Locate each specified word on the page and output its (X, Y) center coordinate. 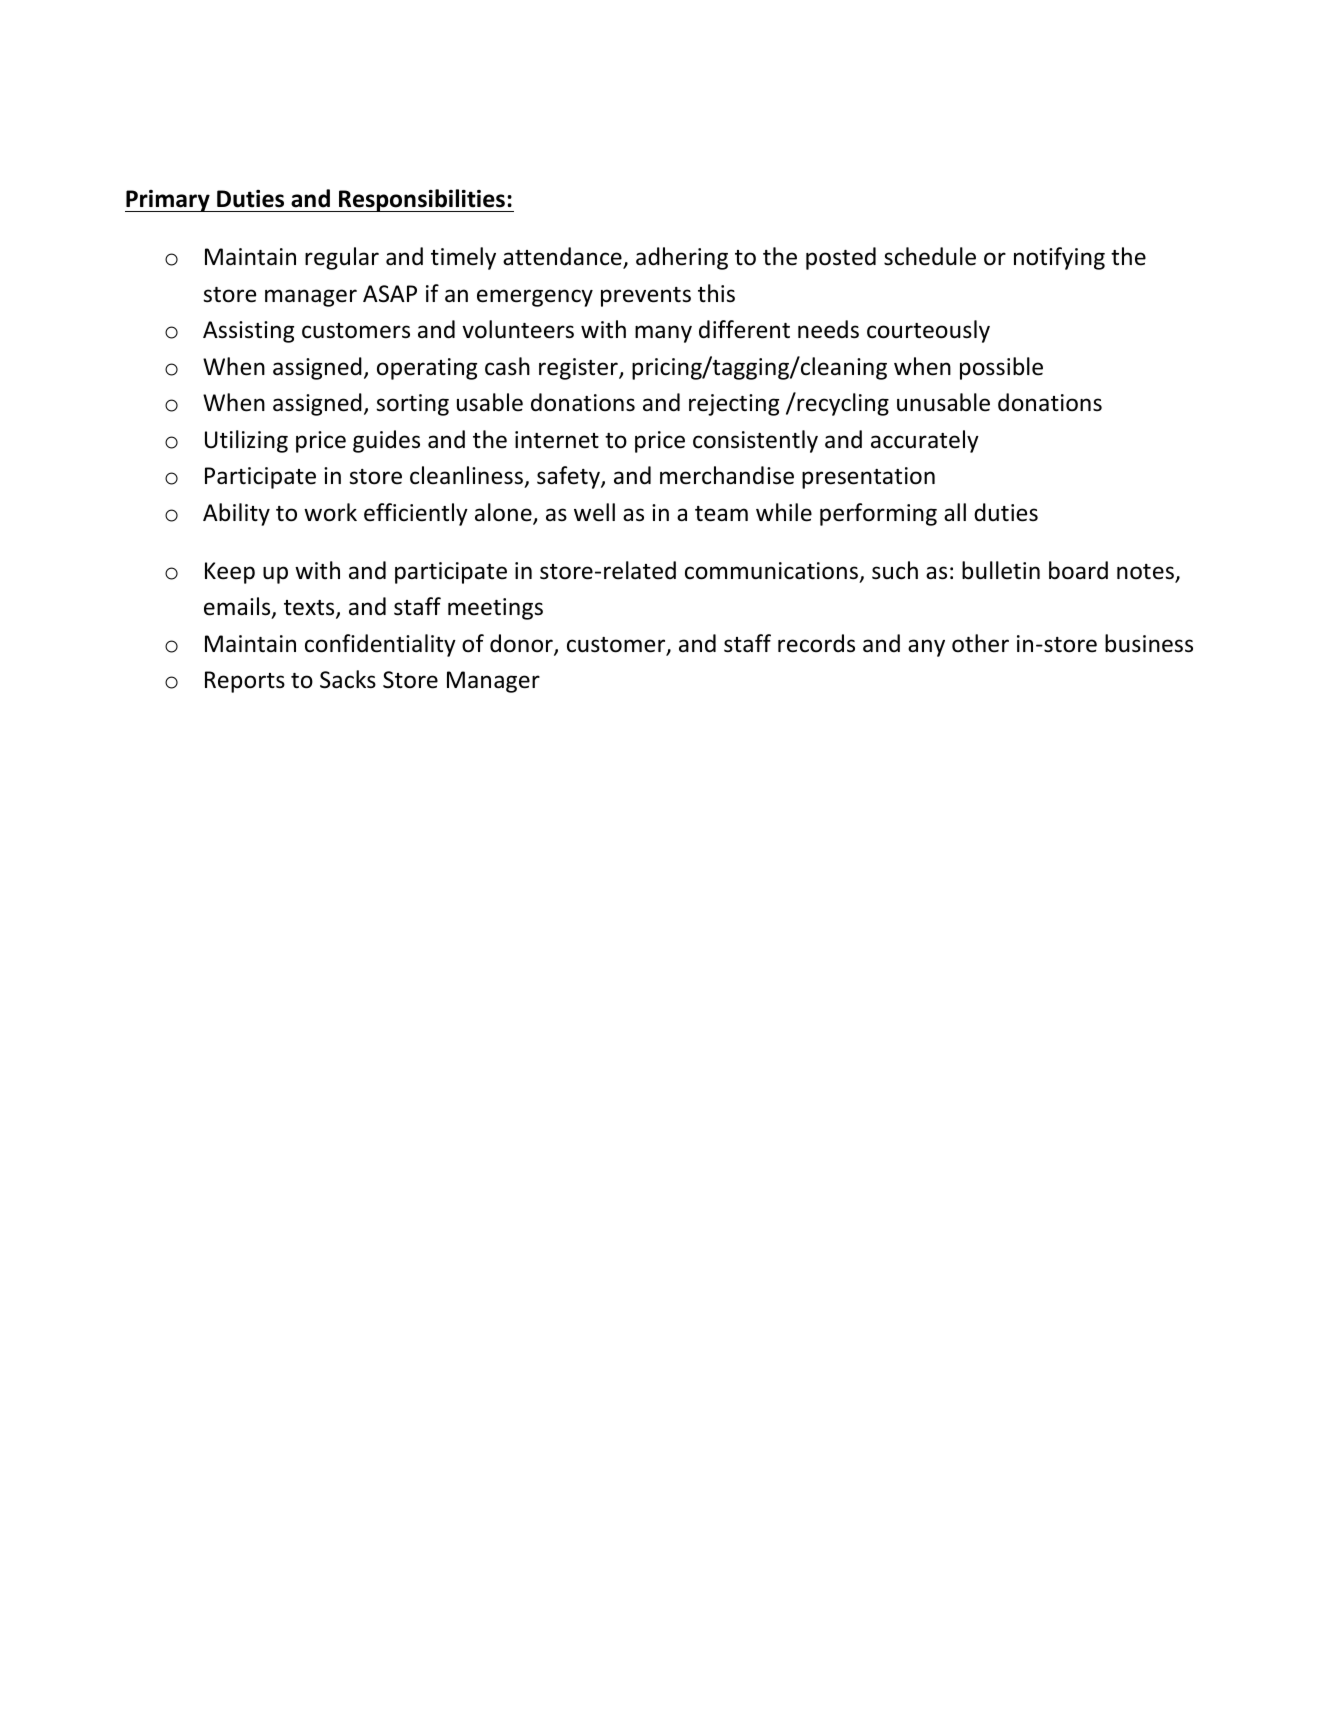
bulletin (1001, 570)
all (955, 512)
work (330, 512)
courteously (928, 331)
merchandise (727, 475)
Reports (245, 682)
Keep (230, 573)
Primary (168, 201)
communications (773, 572)
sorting (412, 405)
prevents (646, 297)
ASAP (390, 294)
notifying (1059, 258)
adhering (682, 258)
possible (1001, 368)
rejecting (734, 405)
